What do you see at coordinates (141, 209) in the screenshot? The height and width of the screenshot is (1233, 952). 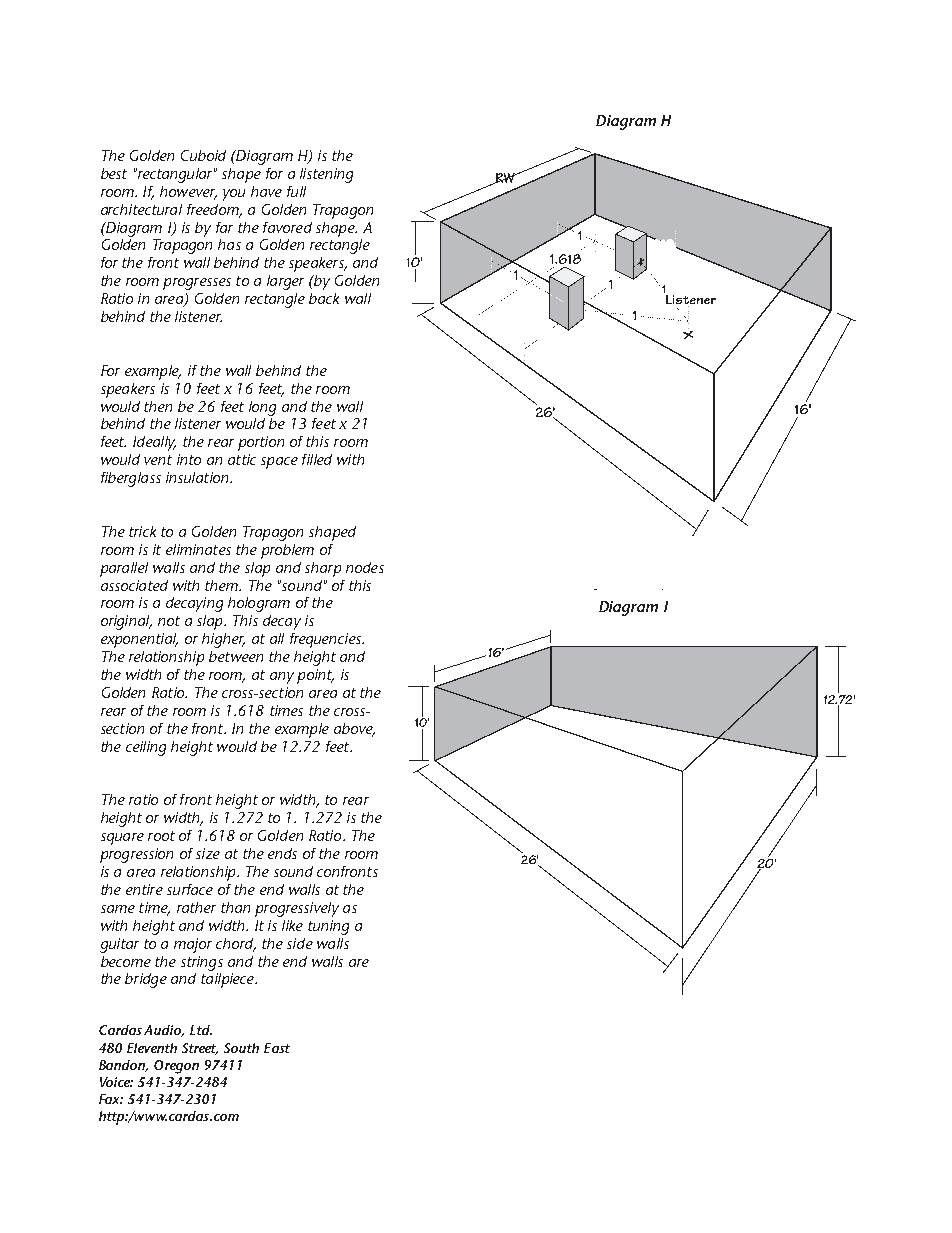 I see `architectural` at bounding box center [141, 209].
